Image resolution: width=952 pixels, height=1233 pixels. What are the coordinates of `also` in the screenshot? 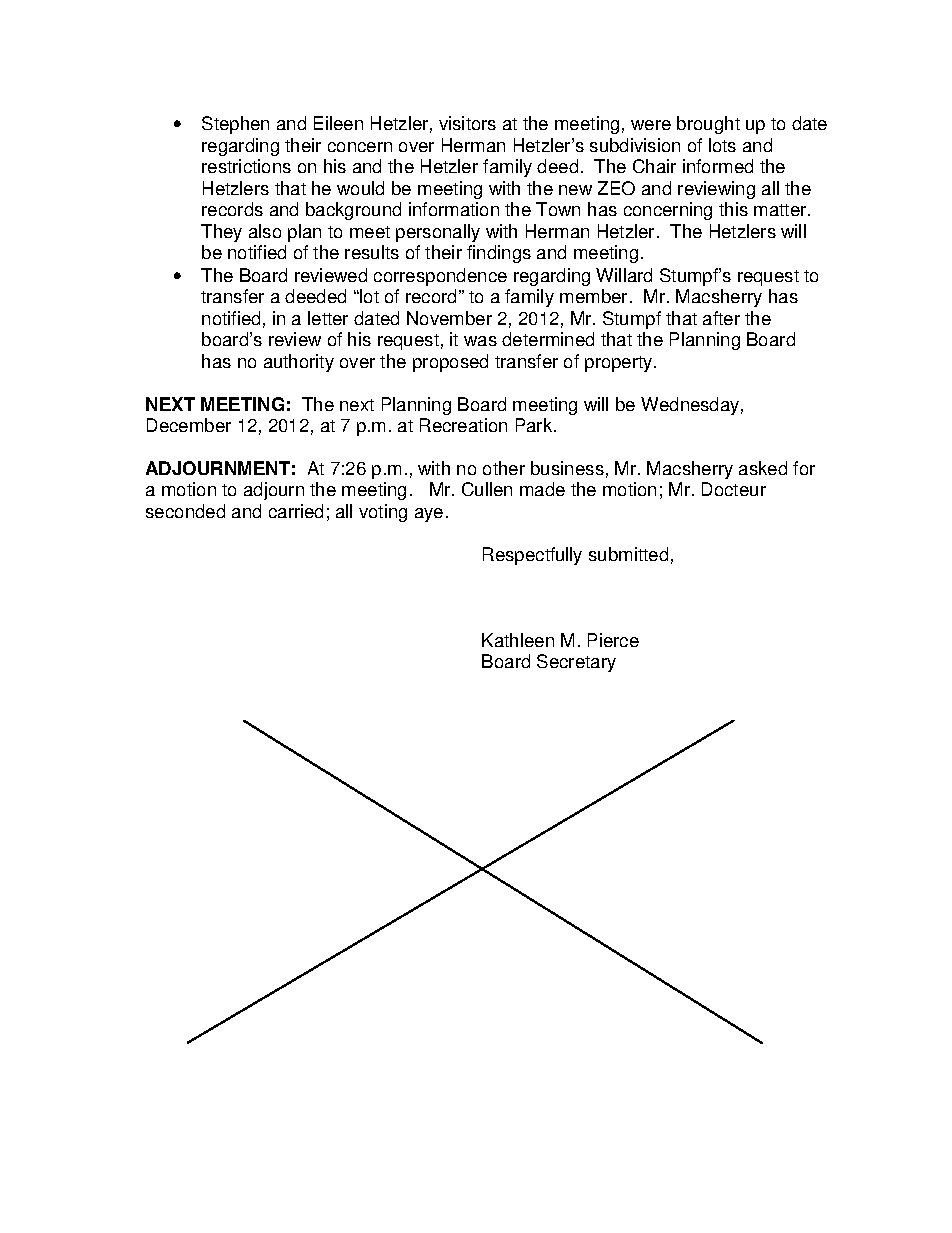 It's located at (265, 231).
